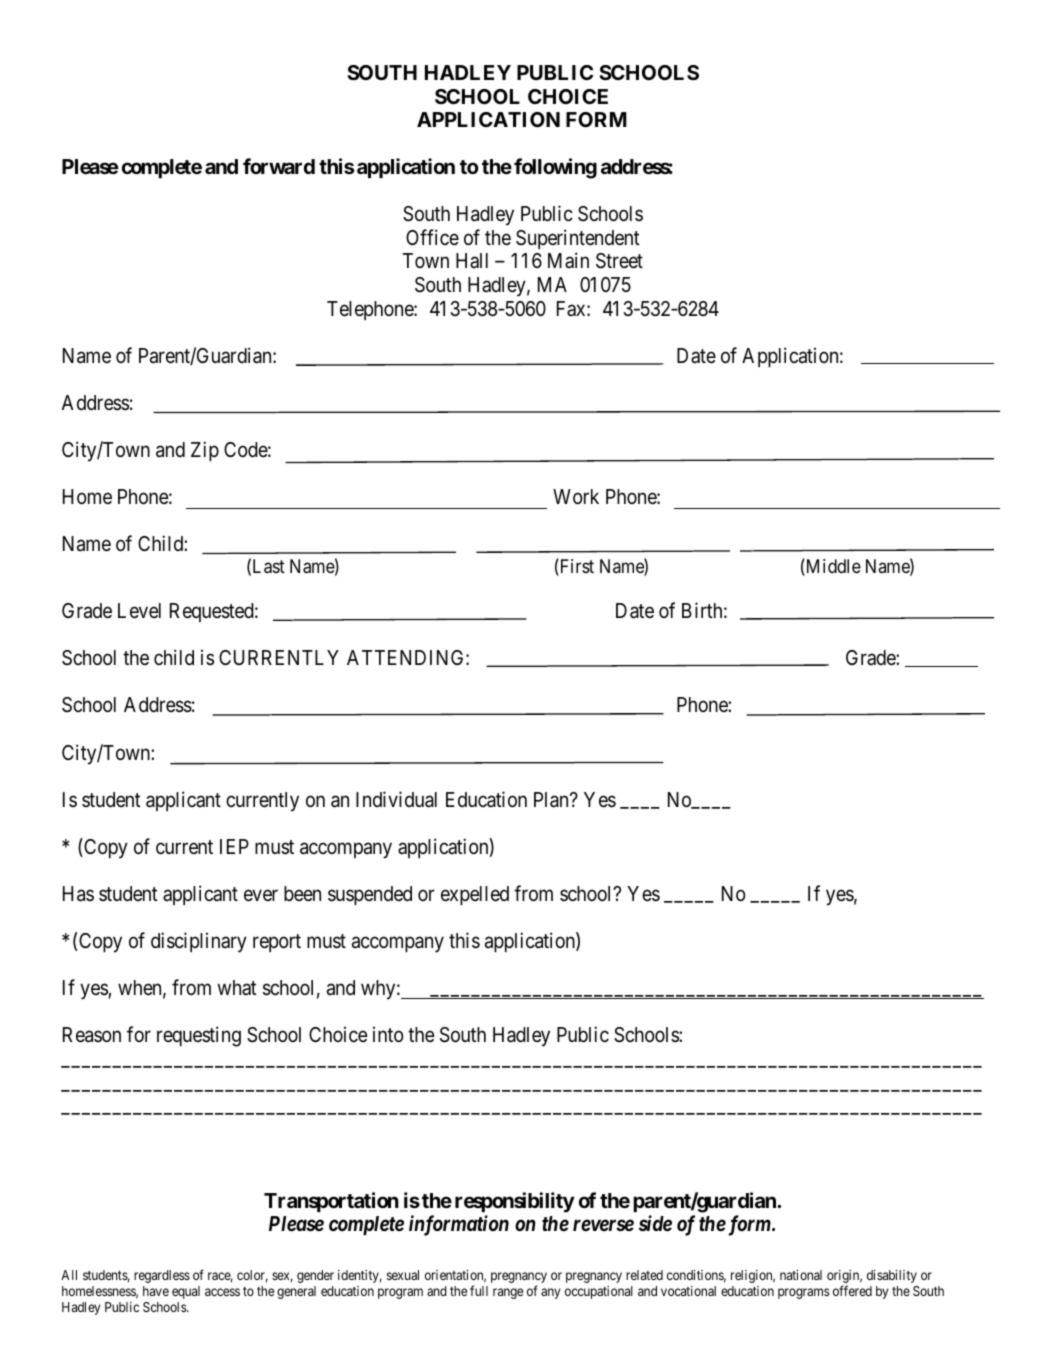 Image resolution: width=1045 pixels, height=1353 pixels. Describe the element at coordinates (479, 1290) in the screenshot. I see `full` at that location.
